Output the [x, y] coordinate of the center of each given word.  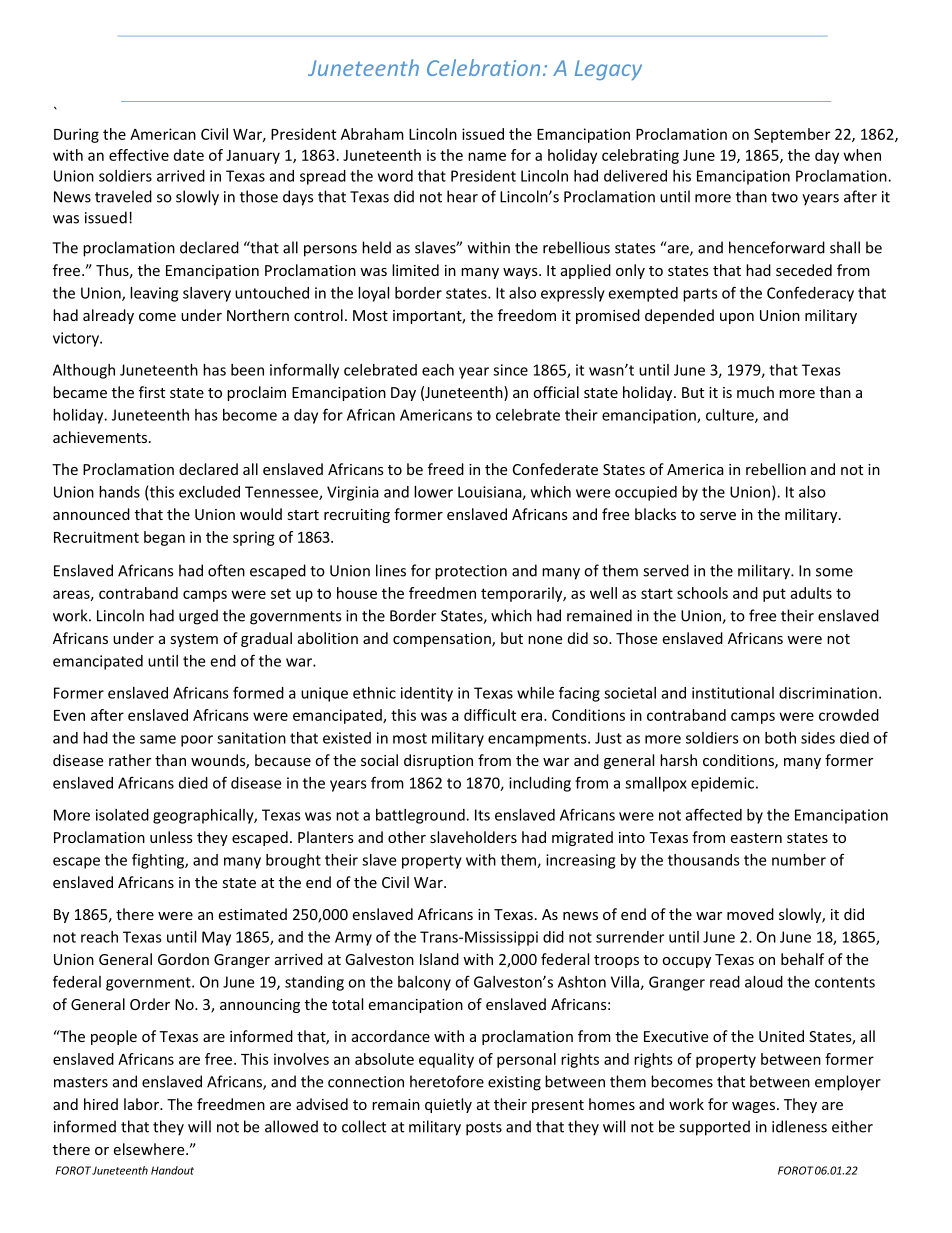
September [792, 135]
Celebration [483, 67]
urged [198, 617]
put [774, 595]
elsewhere [150, 1149]
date [189, 155]
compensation [443, 640]
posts [484, 1129]
